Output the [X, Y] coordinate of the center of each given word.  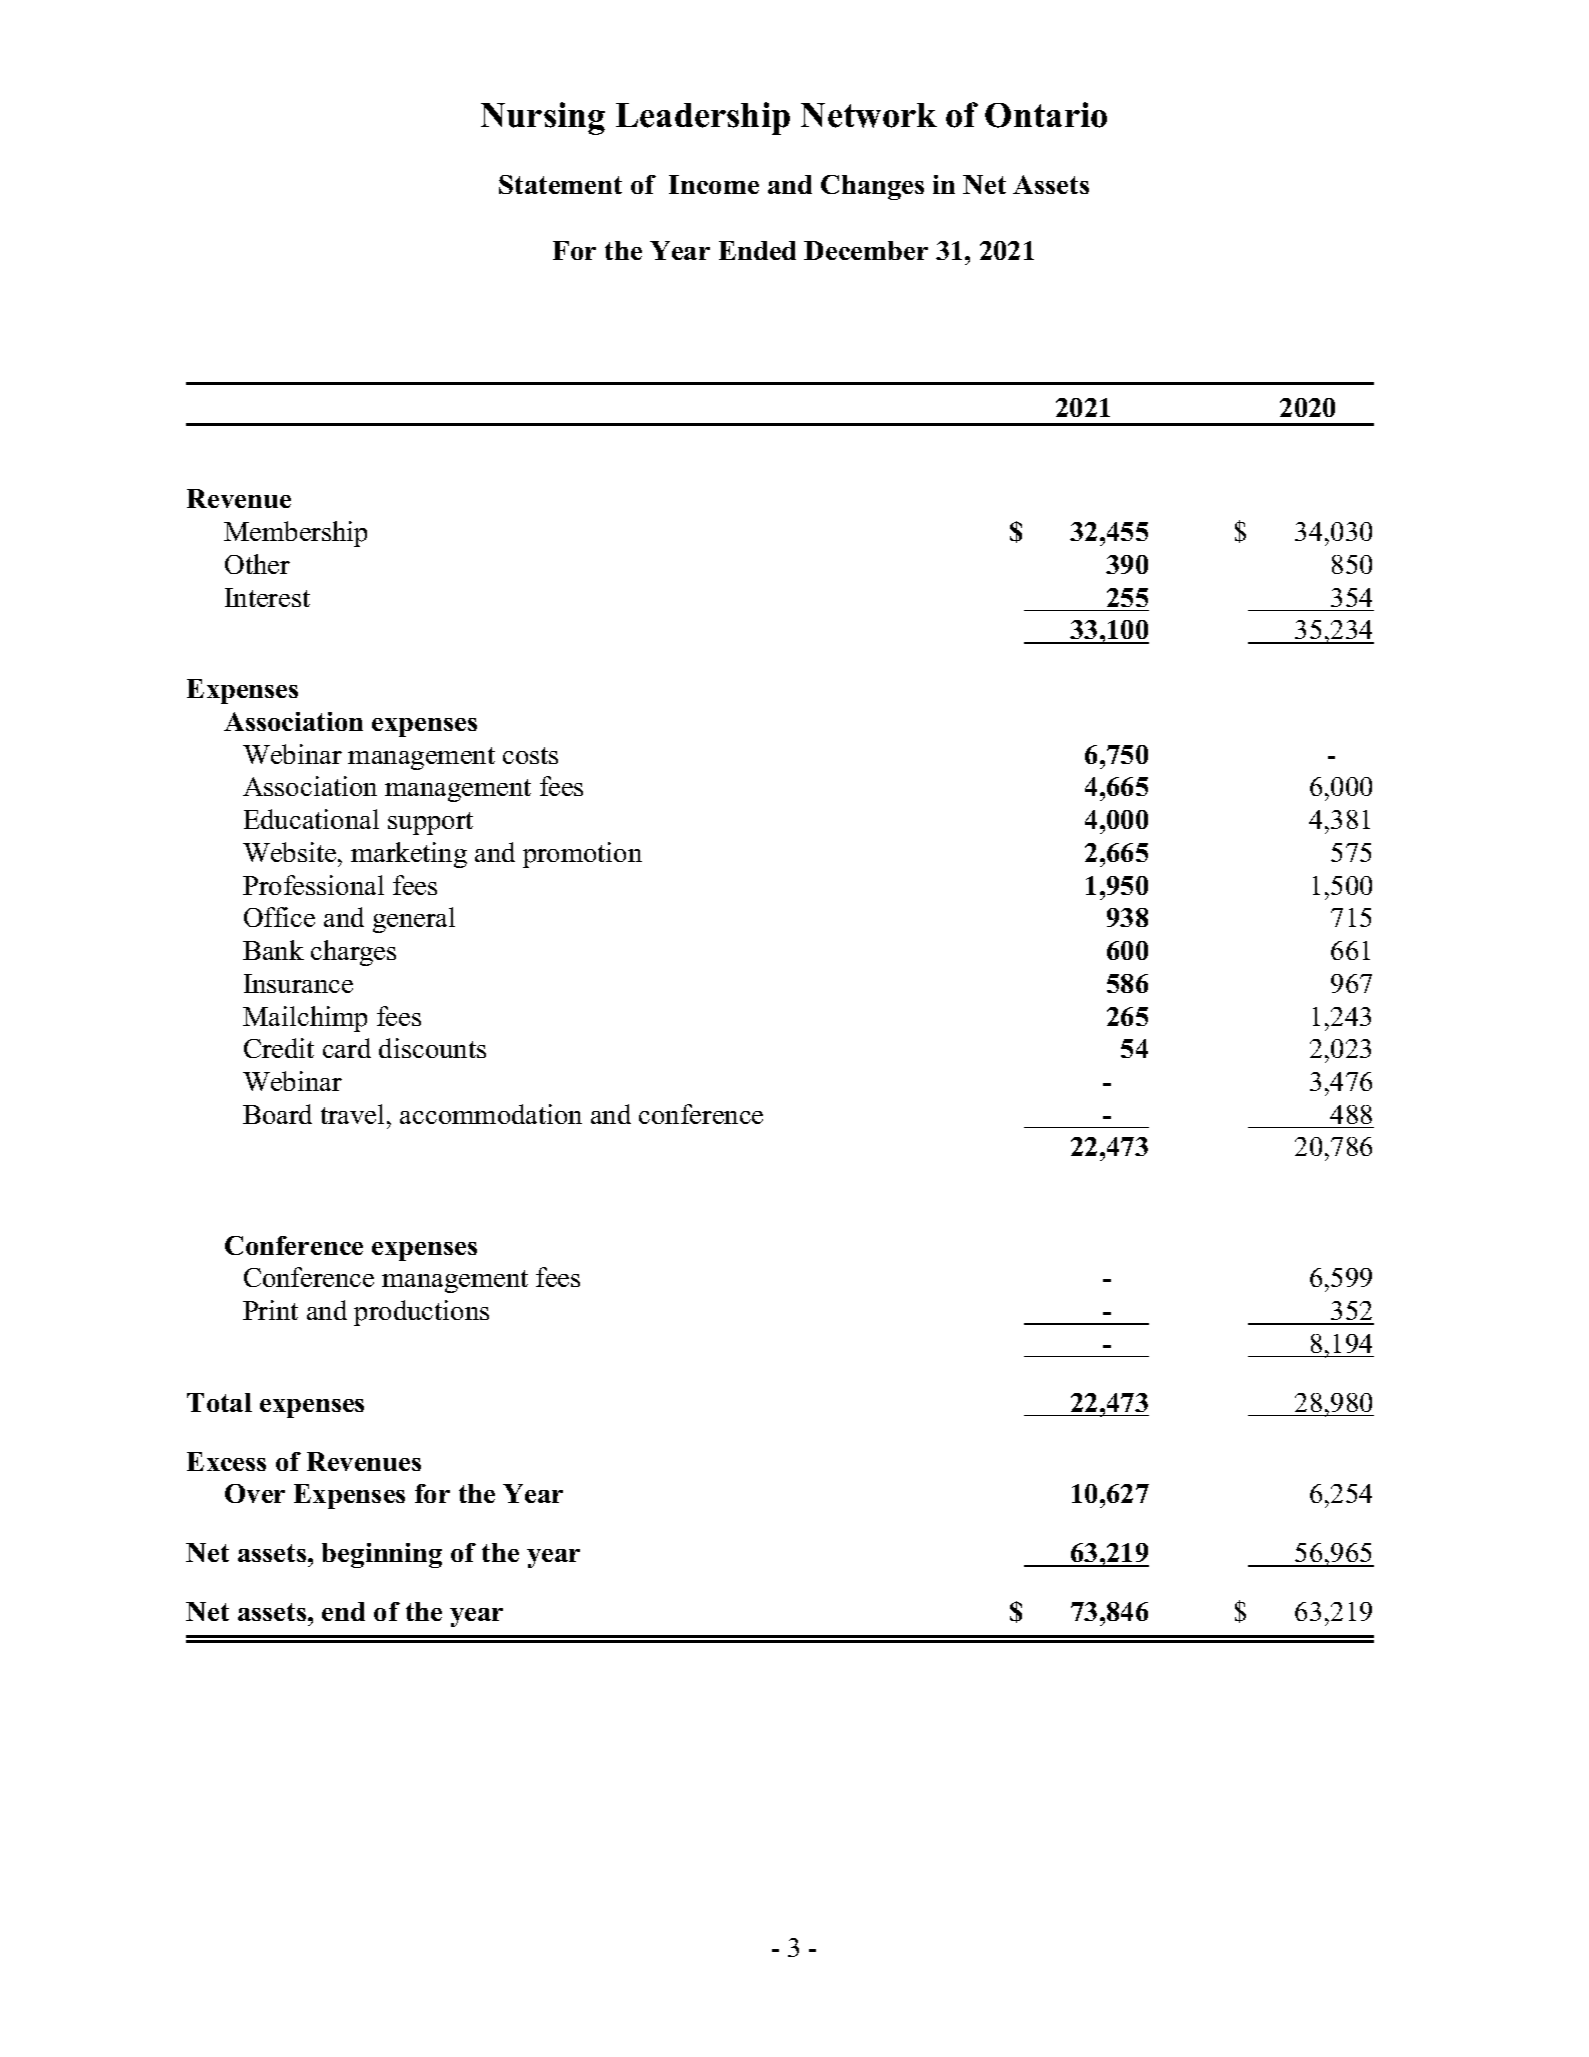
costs [530, 755]
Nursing [543, 118]
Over [255, 1493]
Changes [872, 187]
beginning [382, 1555]
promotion [582, 855]
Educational [311, 819]
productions [421, 1313]
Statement [560, 184]
